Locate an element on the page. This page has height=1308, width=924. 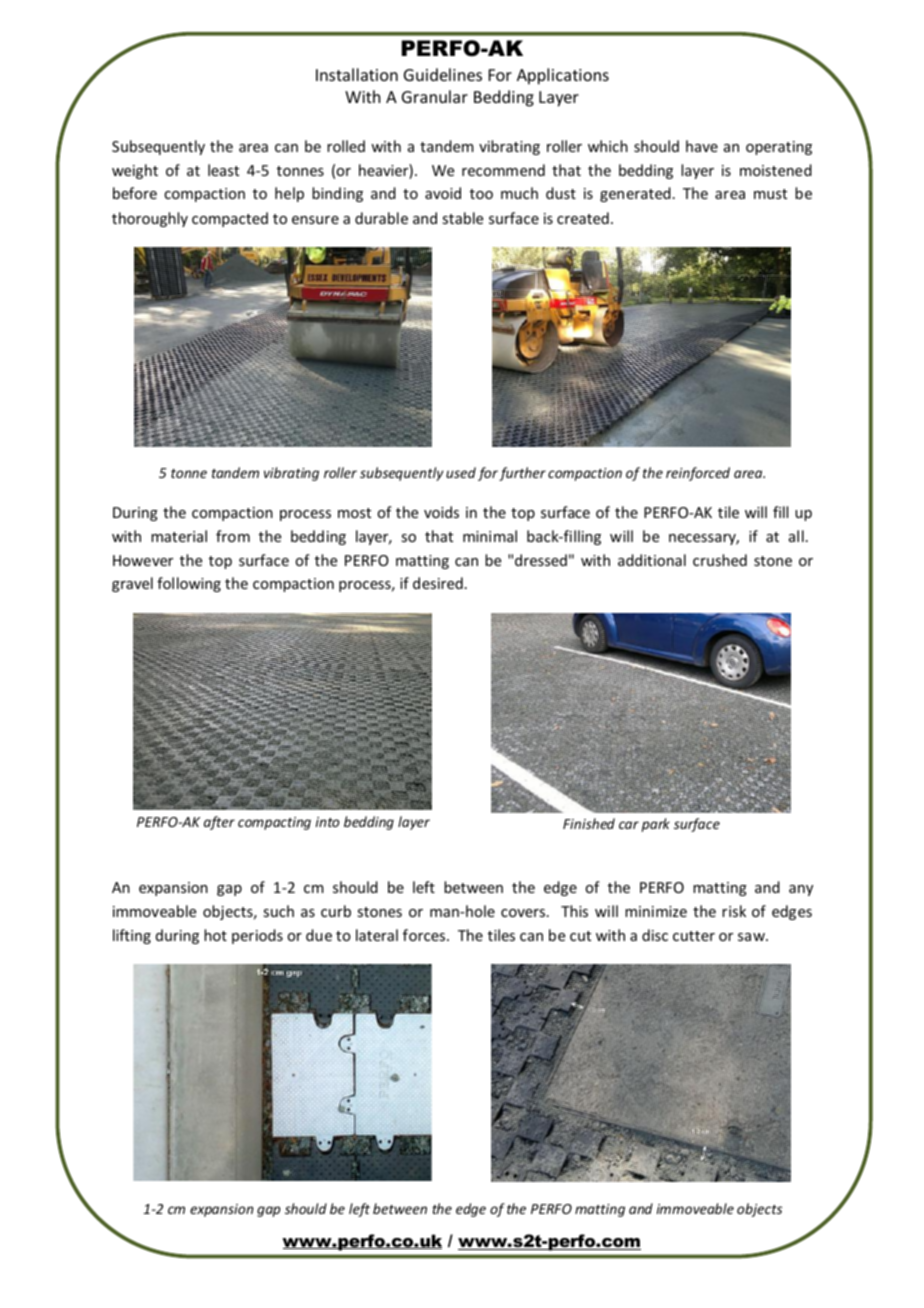
Granular is located at coordinates (435, 96).
